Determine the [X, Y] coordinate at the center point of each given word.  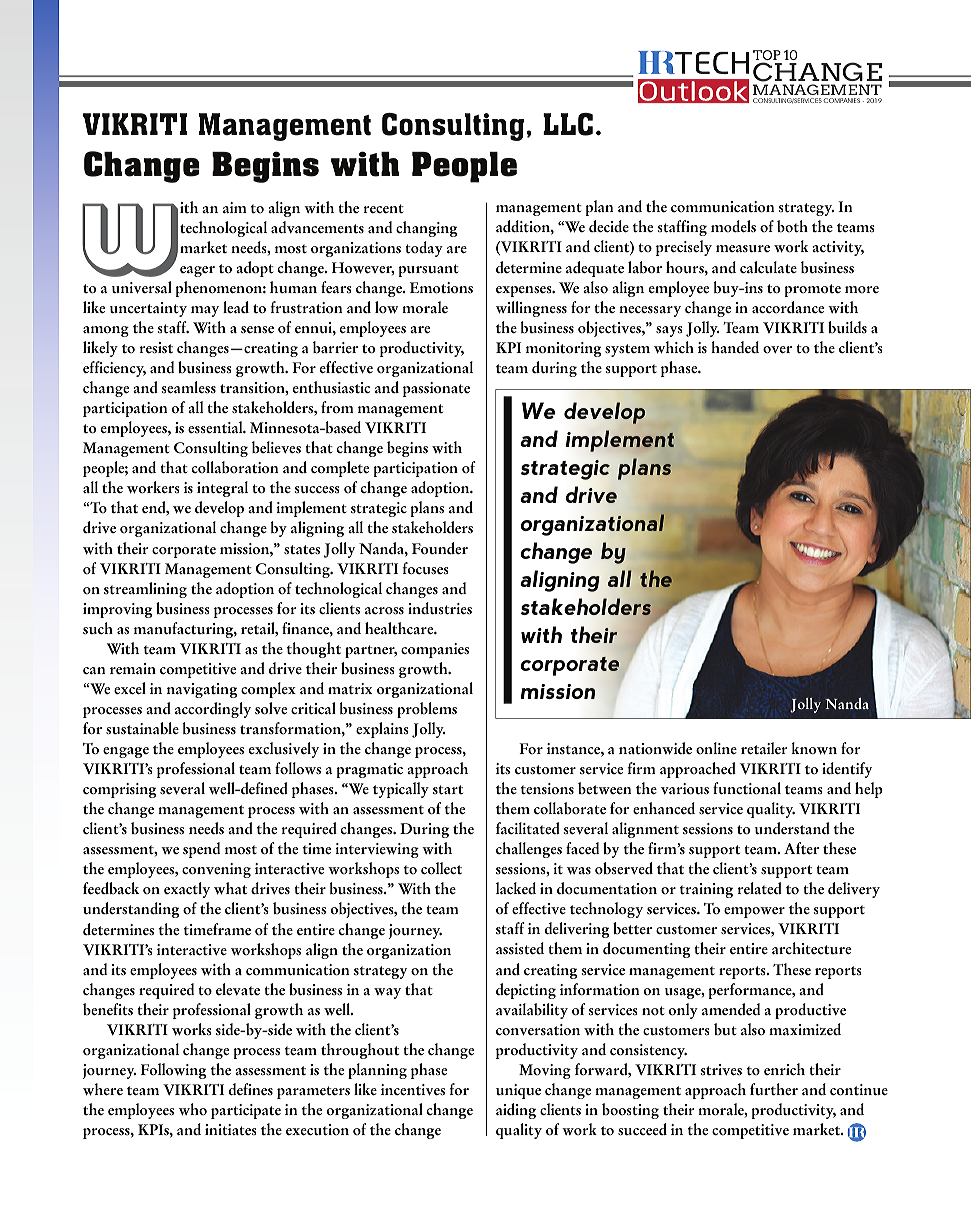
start [448, 790]
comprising [119, 790]
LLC [568, 124]
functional [747, 788]
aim [235, 207]
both [792, 226]
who [193, 1109]
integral [222, 489]
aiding [516, 1111]
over [777, 350]
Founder [440, 548]
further [774, 1089]
